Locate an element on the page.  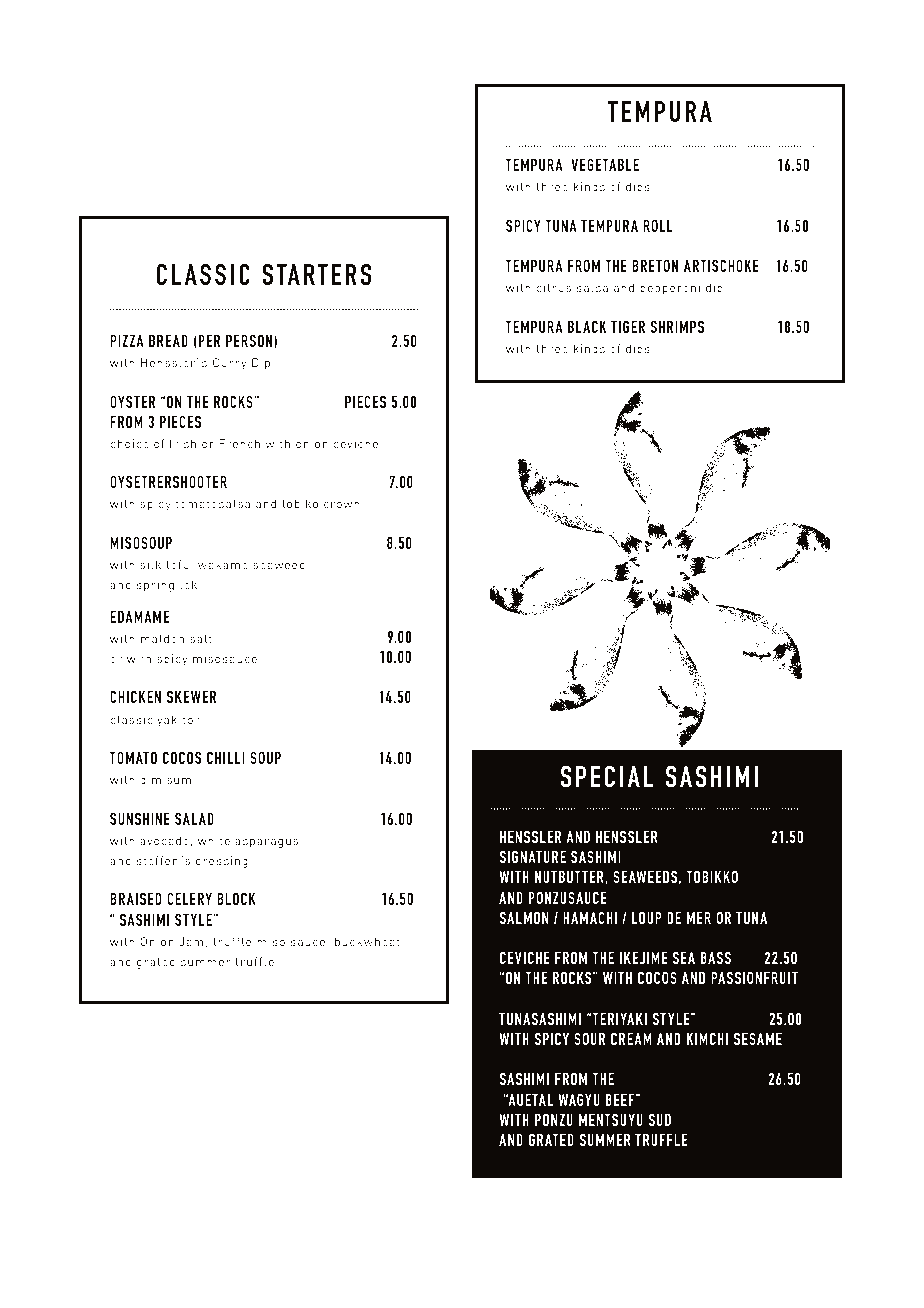
VEGETABLE is located at coordinates (605, 164).
